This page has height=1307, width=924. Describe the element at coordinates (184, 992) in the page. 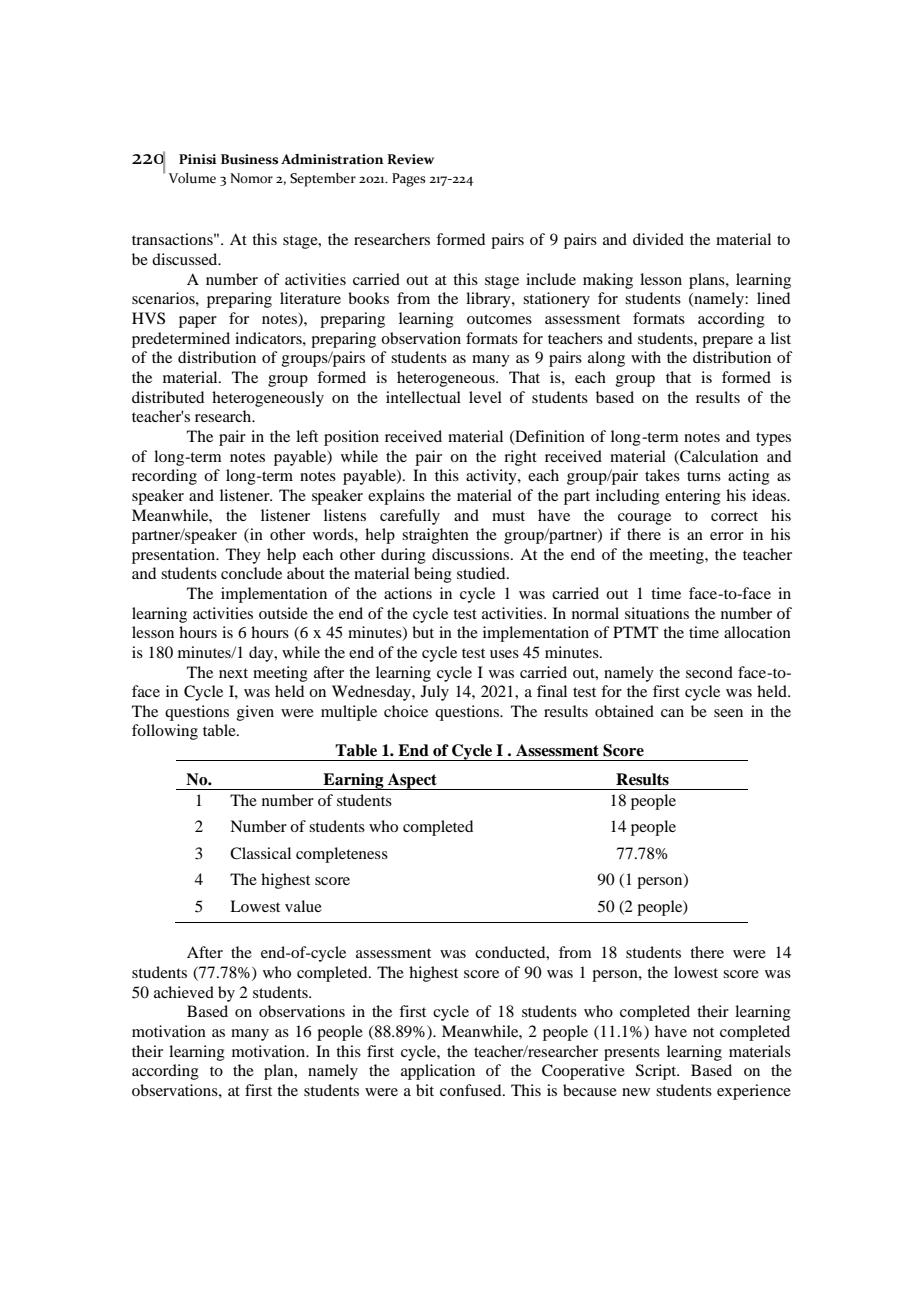

I see `achieved` at that location.
